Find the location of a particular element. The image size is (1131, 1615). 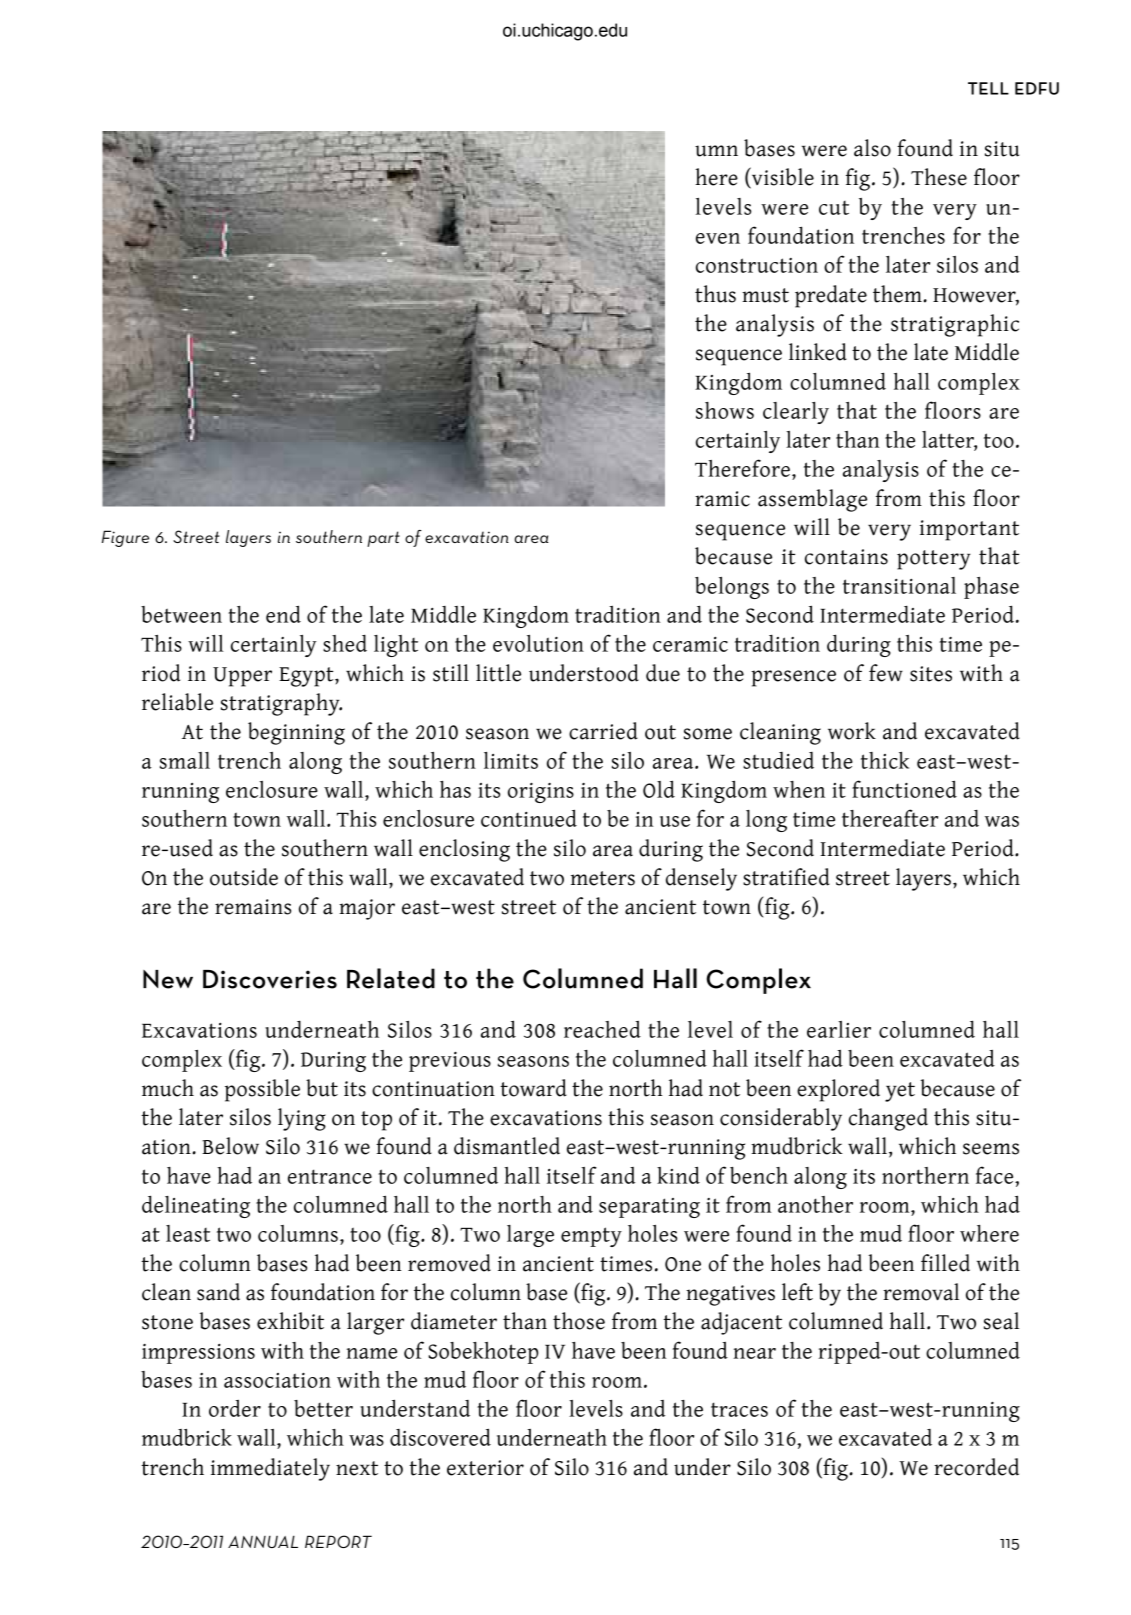

recorded is located at coordinates (976, 1467).
